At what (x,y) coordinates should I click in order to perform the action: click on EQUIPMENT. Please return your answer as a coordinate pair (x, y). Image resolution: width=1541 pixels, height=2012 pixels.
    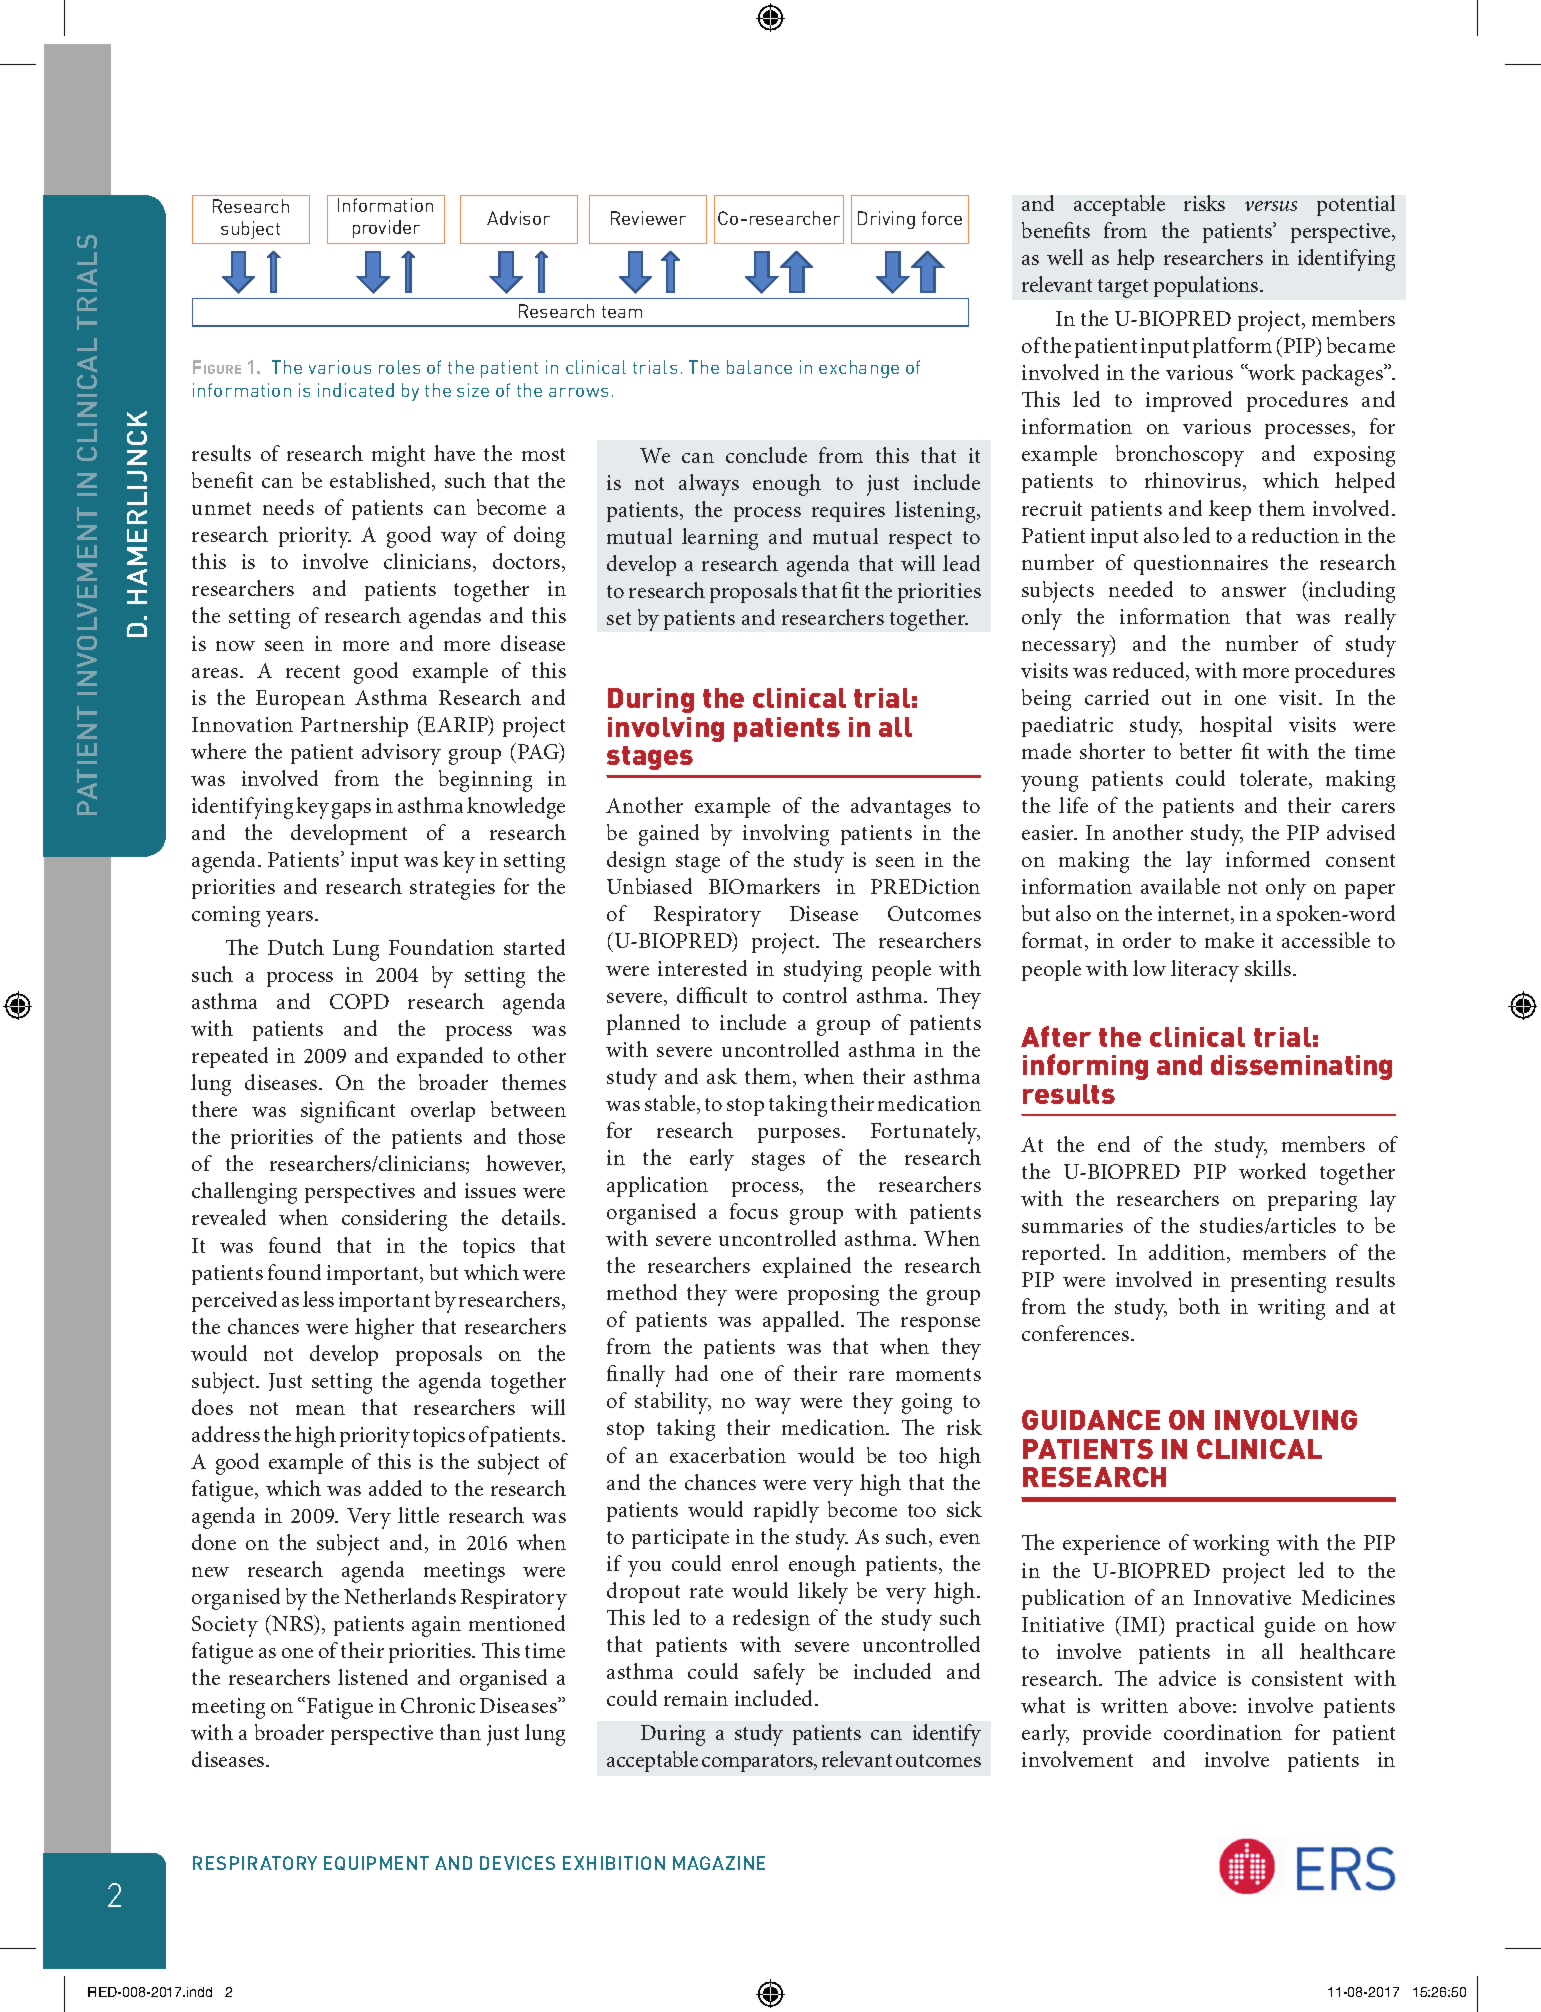
    Looking at the image, I should click on (376, 1863).
